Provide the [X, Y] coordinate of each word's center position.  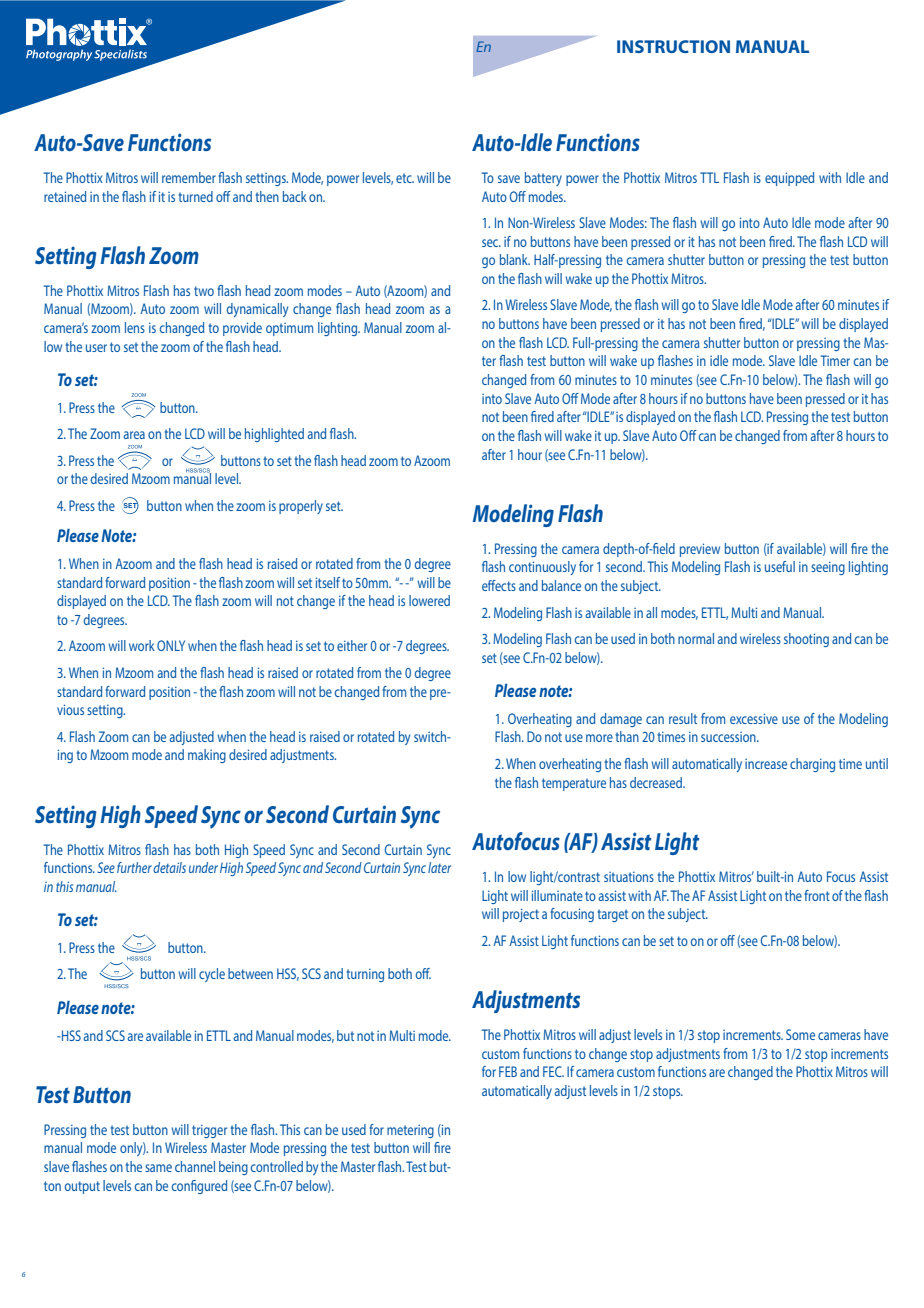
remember [189, 177]
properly [301, 507]
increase [766, 764]
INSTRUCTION [673, 46]
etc [405, 178]
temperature [574, 784]
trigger [209, 1131]
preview [700, 550]
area [134, 435]
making [207, 756]
